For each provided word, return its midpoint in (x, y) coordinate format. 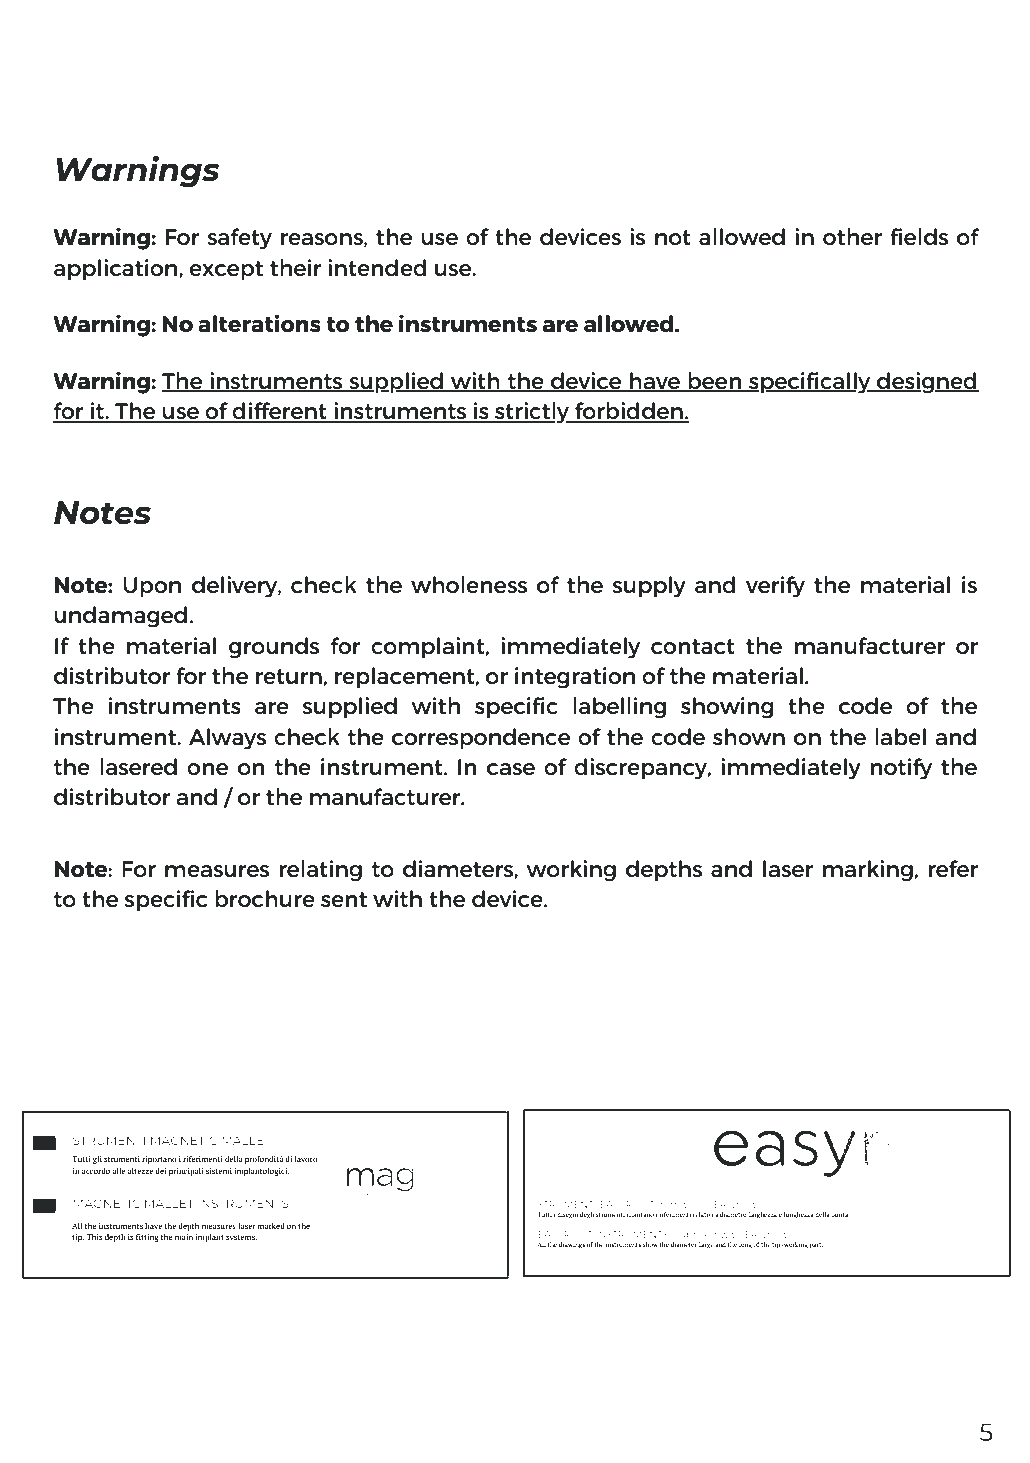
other (852, 236)
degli (587, 1215)
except (226, 271)
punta (839, 1216)
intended (377, 267)
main (184, 1237)
